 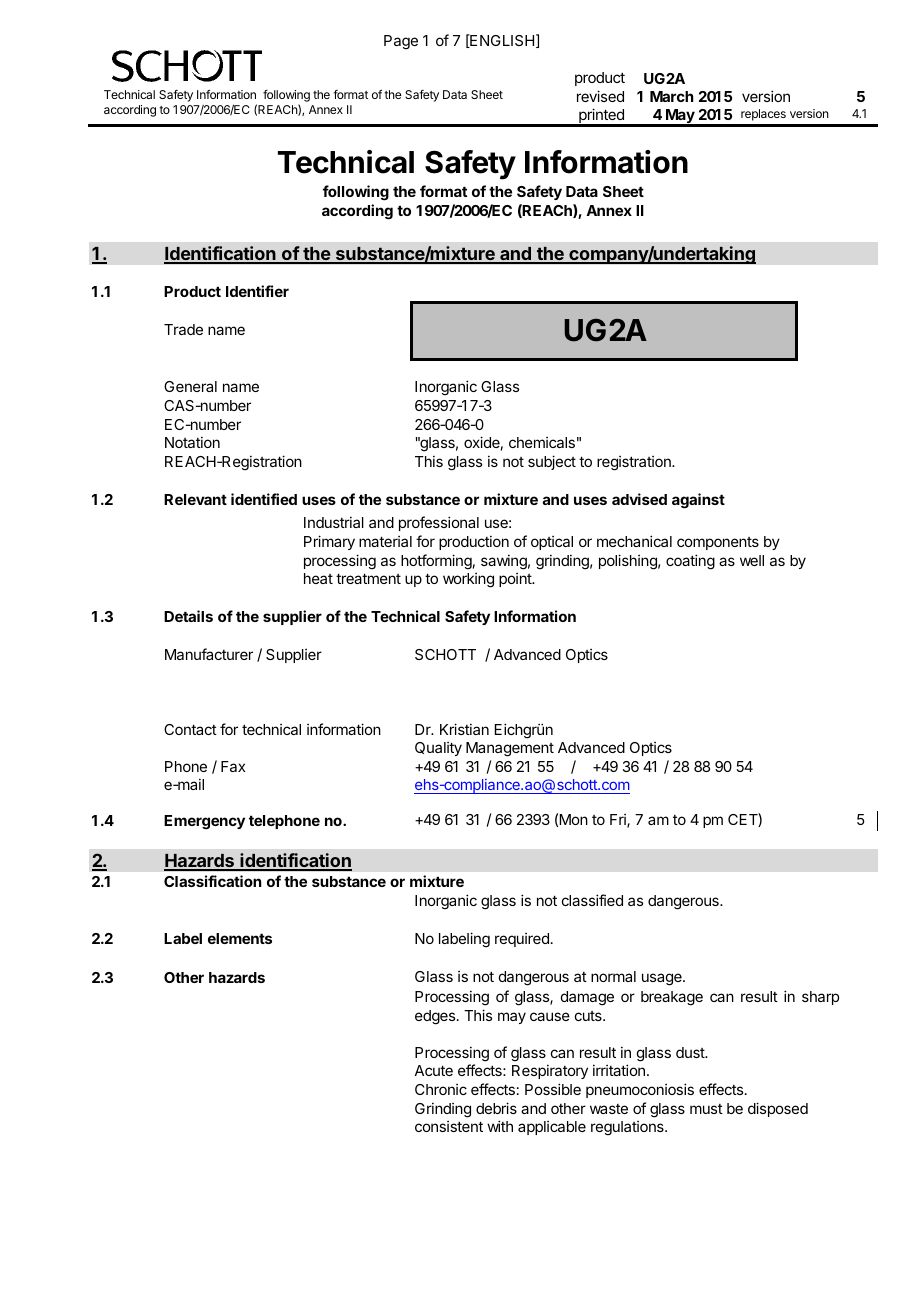 What do you see at coordinates (600, 96) in the screenshot?
I see `revised` at bounding box center [600, 96].
